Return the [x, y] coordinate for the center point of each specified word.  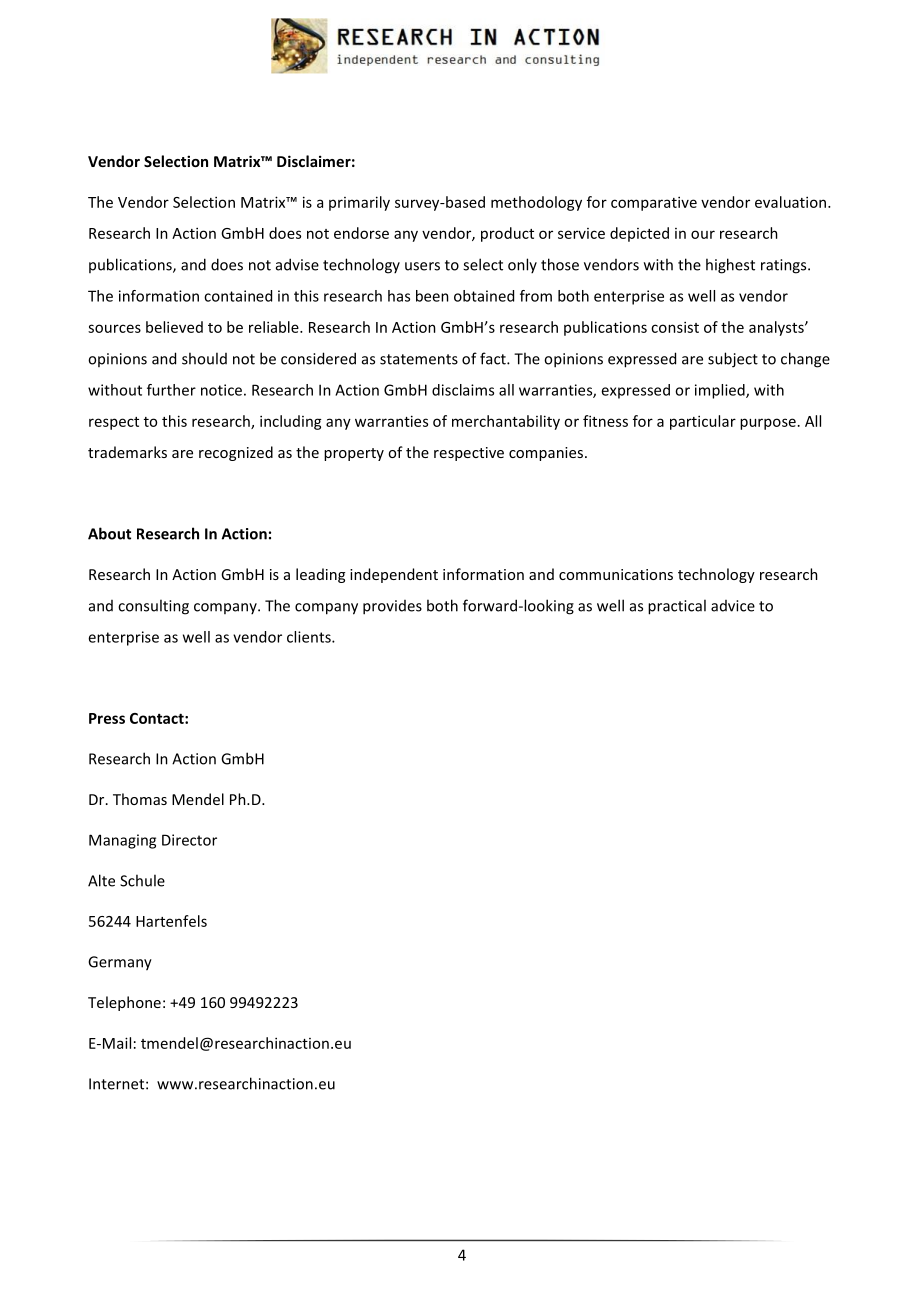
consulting [153, 607]
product [507, 234]
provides [392, 607]
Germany [120, 963]
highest [730, 266]
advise [297, 264]
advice [733, 606]
